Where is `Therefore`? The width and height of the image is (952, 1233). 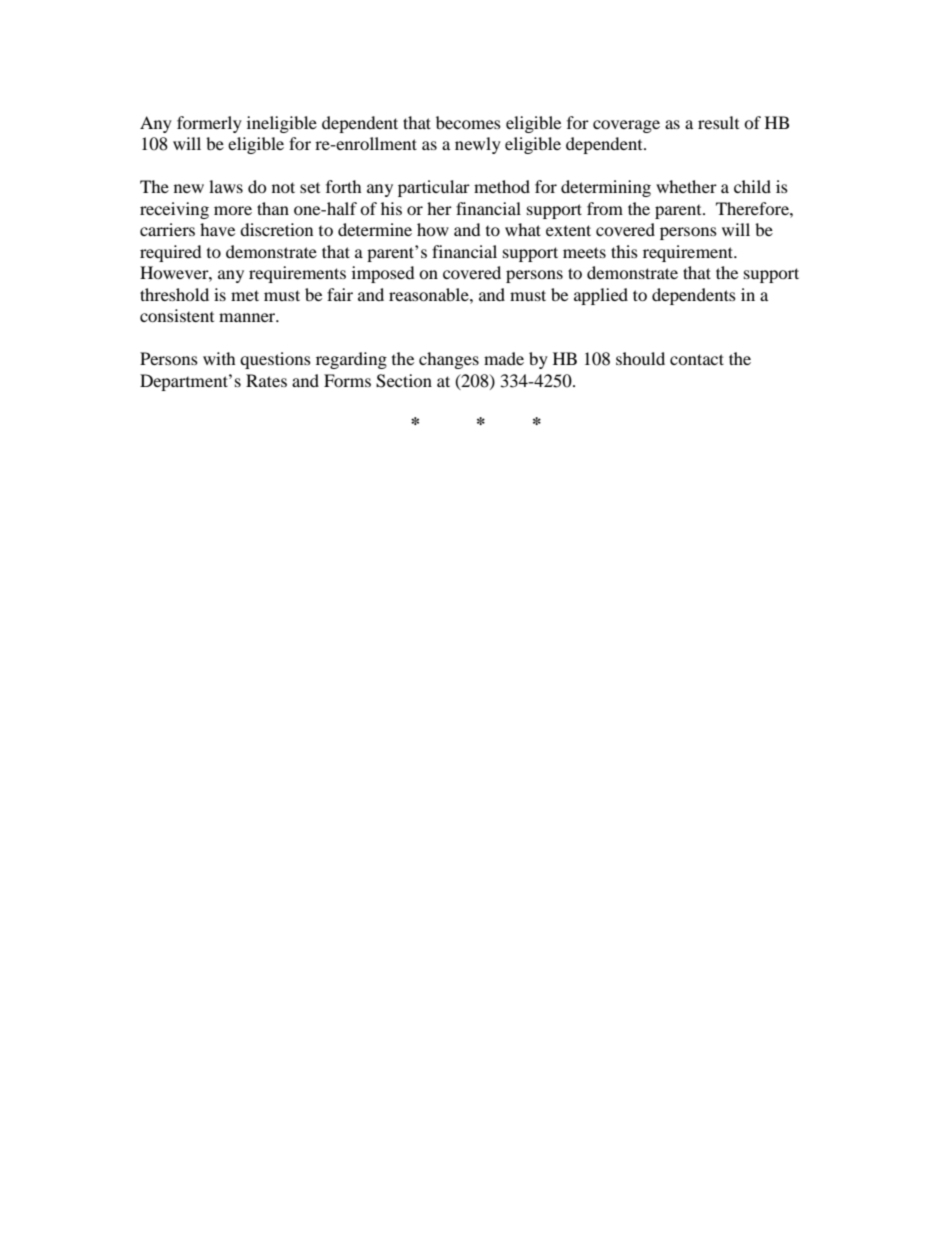
Therefore is located at coordinates (753, 208).
